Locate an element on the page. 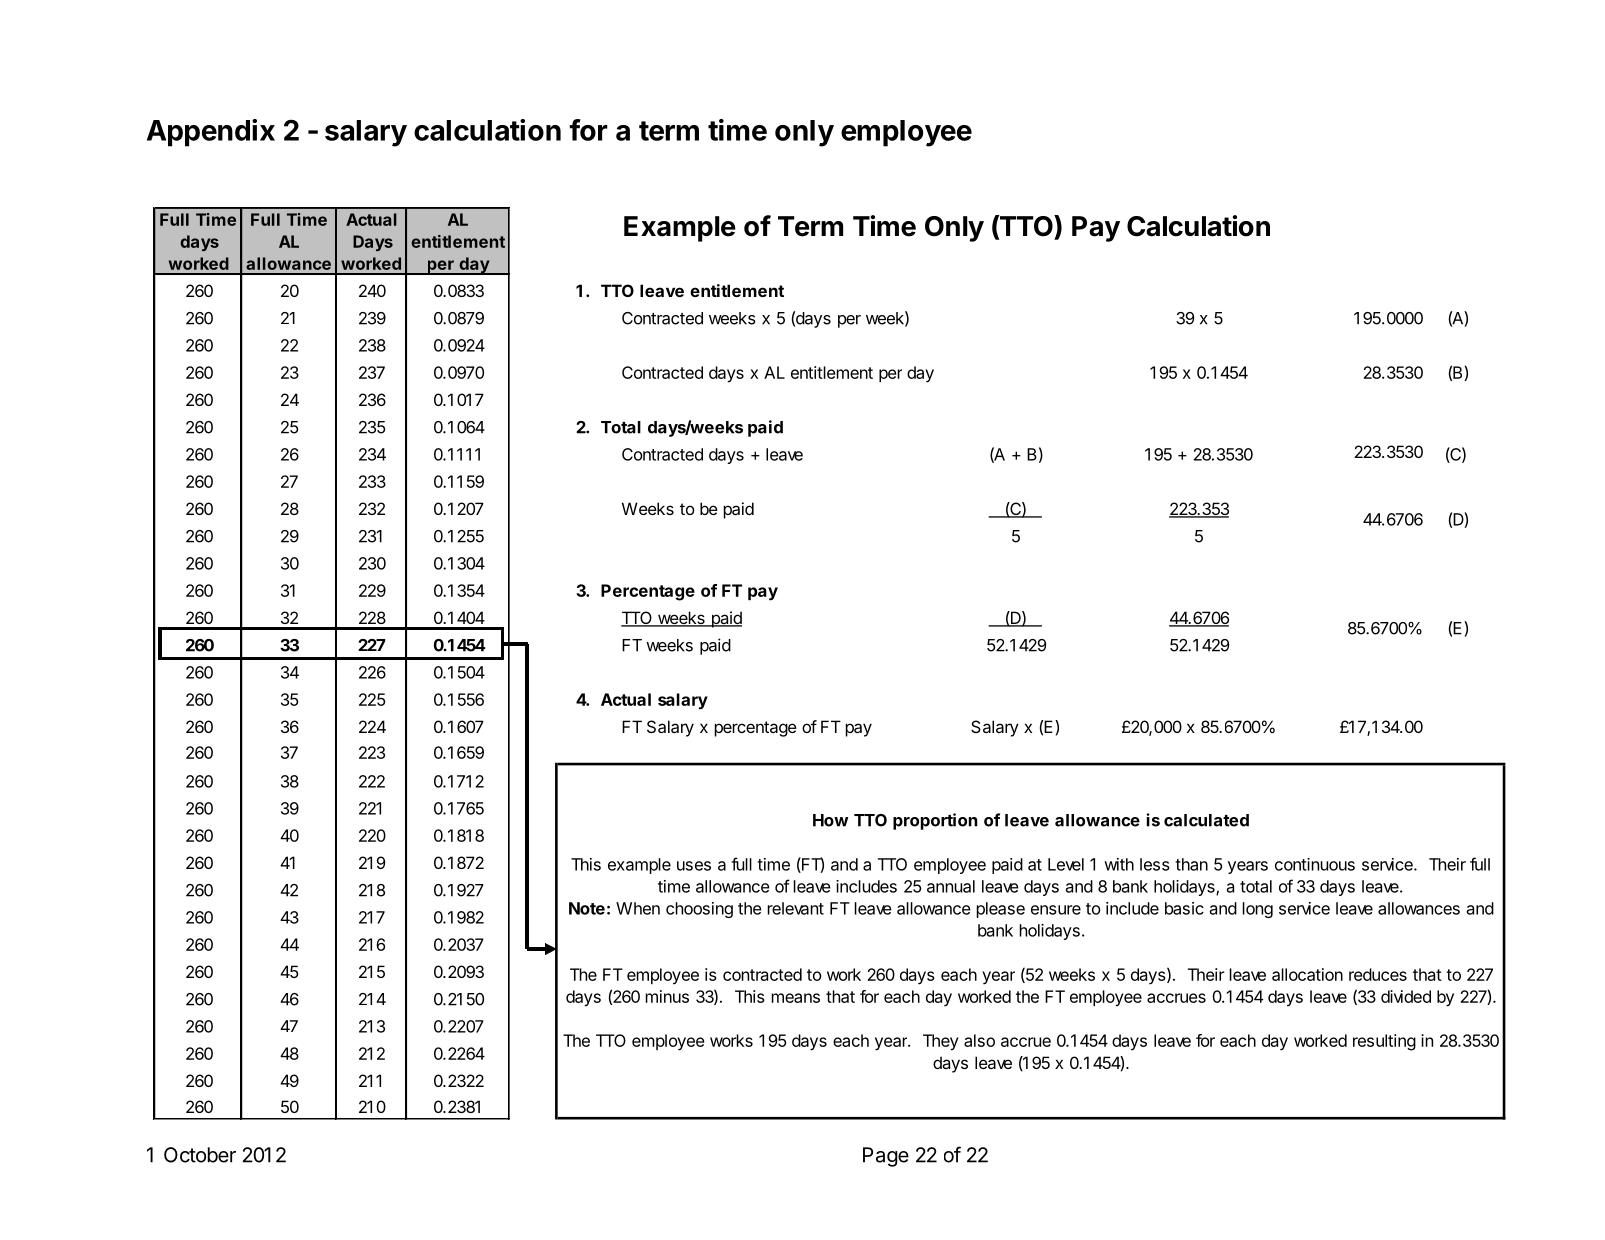  minus is located at coordinates (667, 996).
